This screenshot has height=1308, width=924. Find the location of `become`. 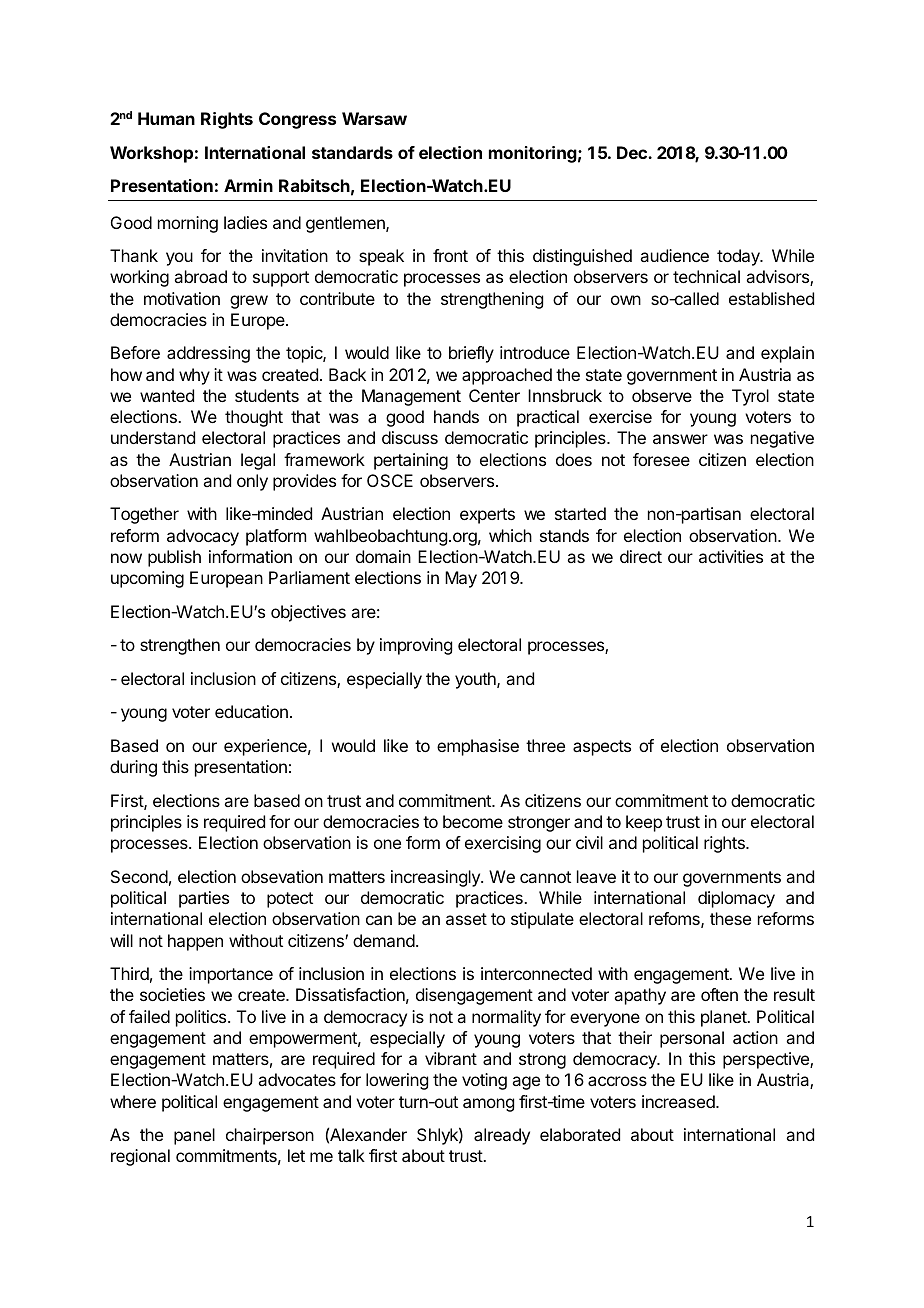

become is located at coordinates (473, 821).
